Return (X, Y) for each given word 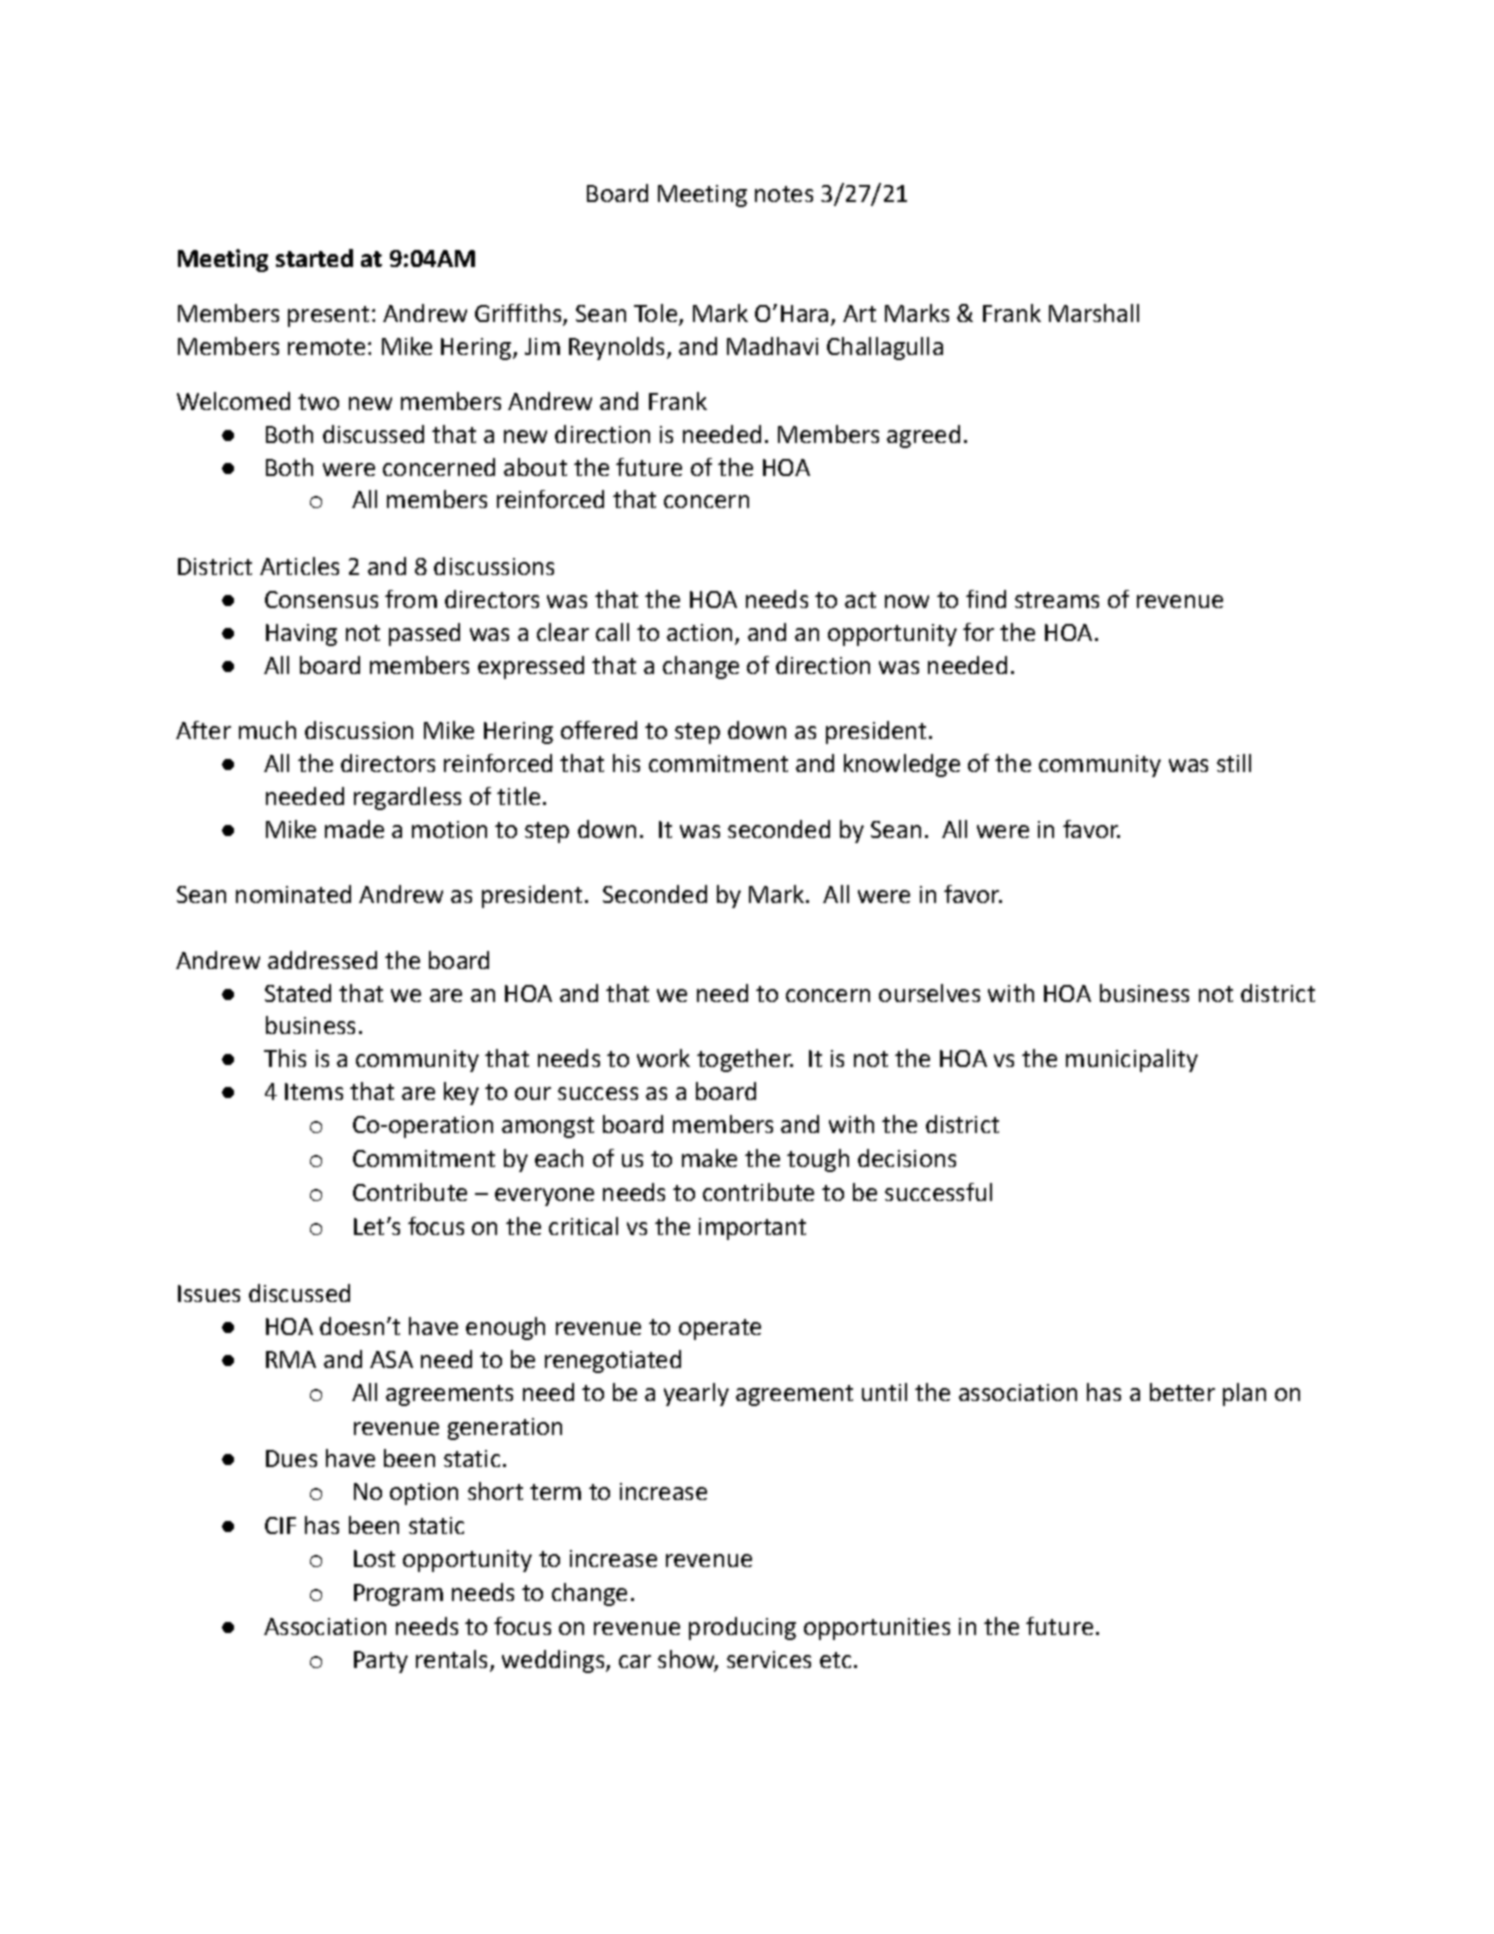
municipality (1132, 1060)
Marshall (1094, 313)
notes (784, 194)
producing (742, 1628)
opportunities (877, 1629)
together (745, 1060)
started (314, 258)
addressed (322, 960)
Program (398, 1595)
